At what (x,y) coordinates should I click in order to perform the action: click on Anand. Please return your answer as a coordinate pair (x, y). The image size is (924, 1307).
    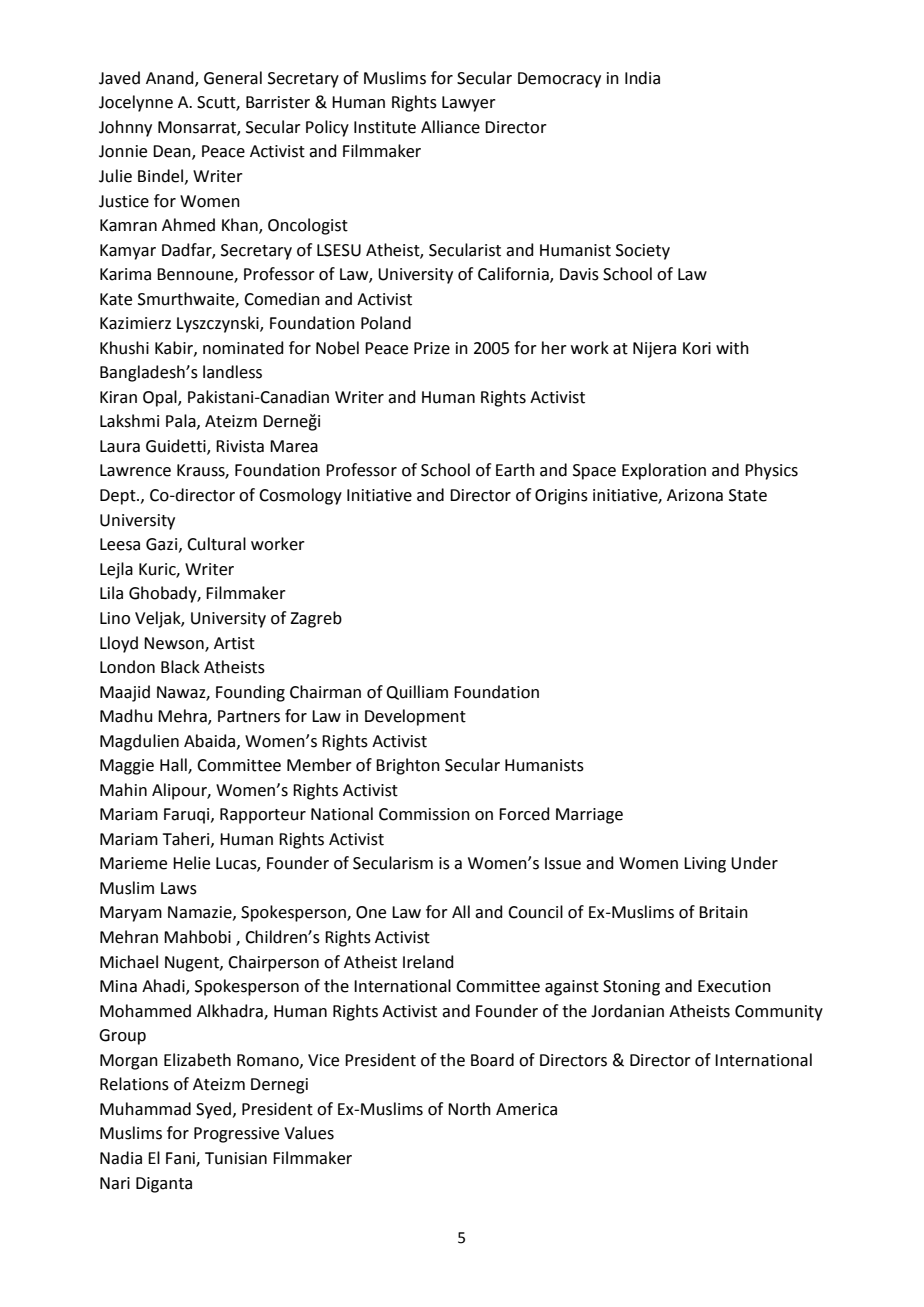
    Looking at the image, I should click on (171, 78).
